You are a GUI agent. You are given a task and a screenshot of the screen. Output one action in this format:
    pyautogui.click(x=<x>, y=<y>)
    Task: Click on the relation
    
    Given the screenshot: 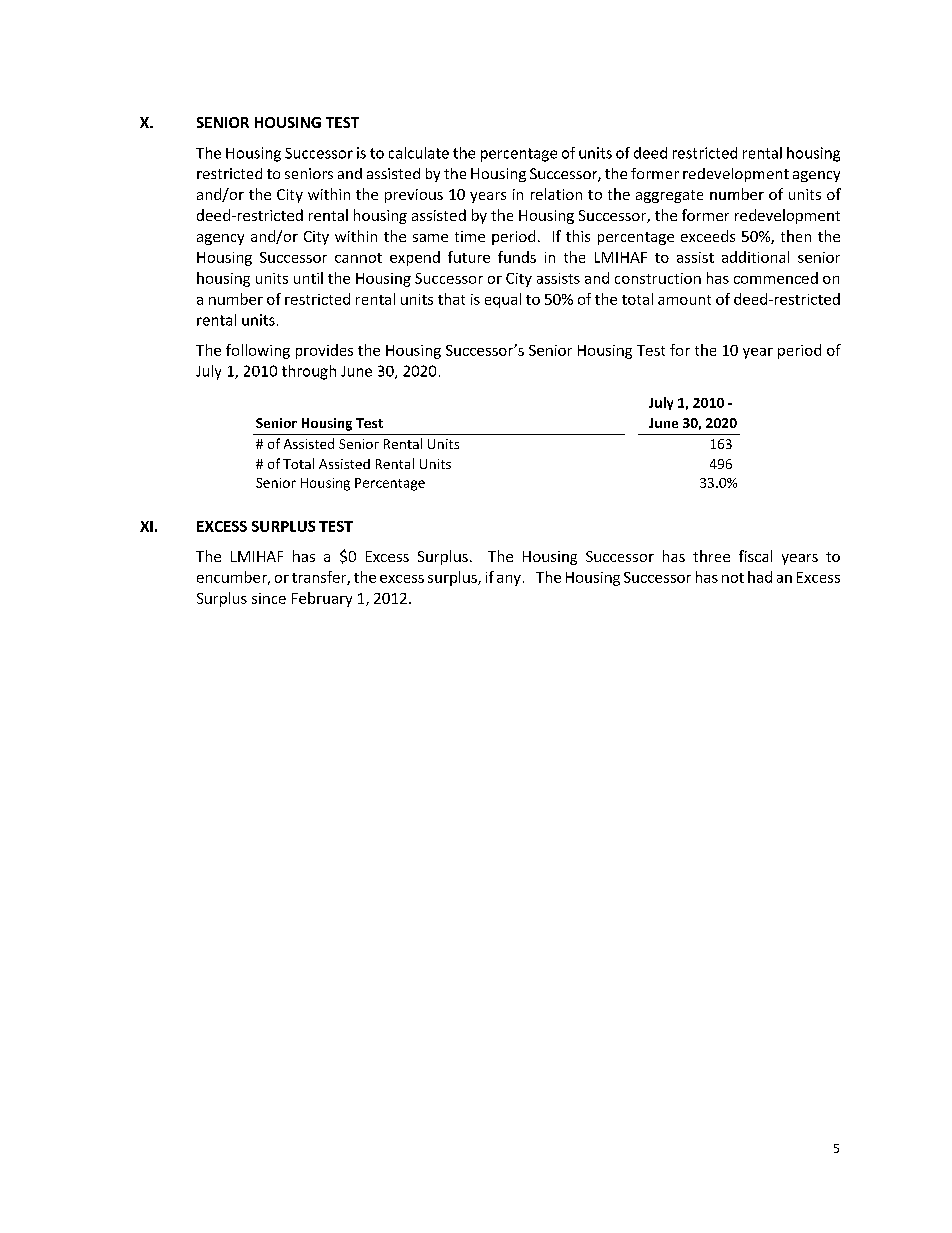 What is the action you would take?
    pyautogui.click(x=556, y=194)
